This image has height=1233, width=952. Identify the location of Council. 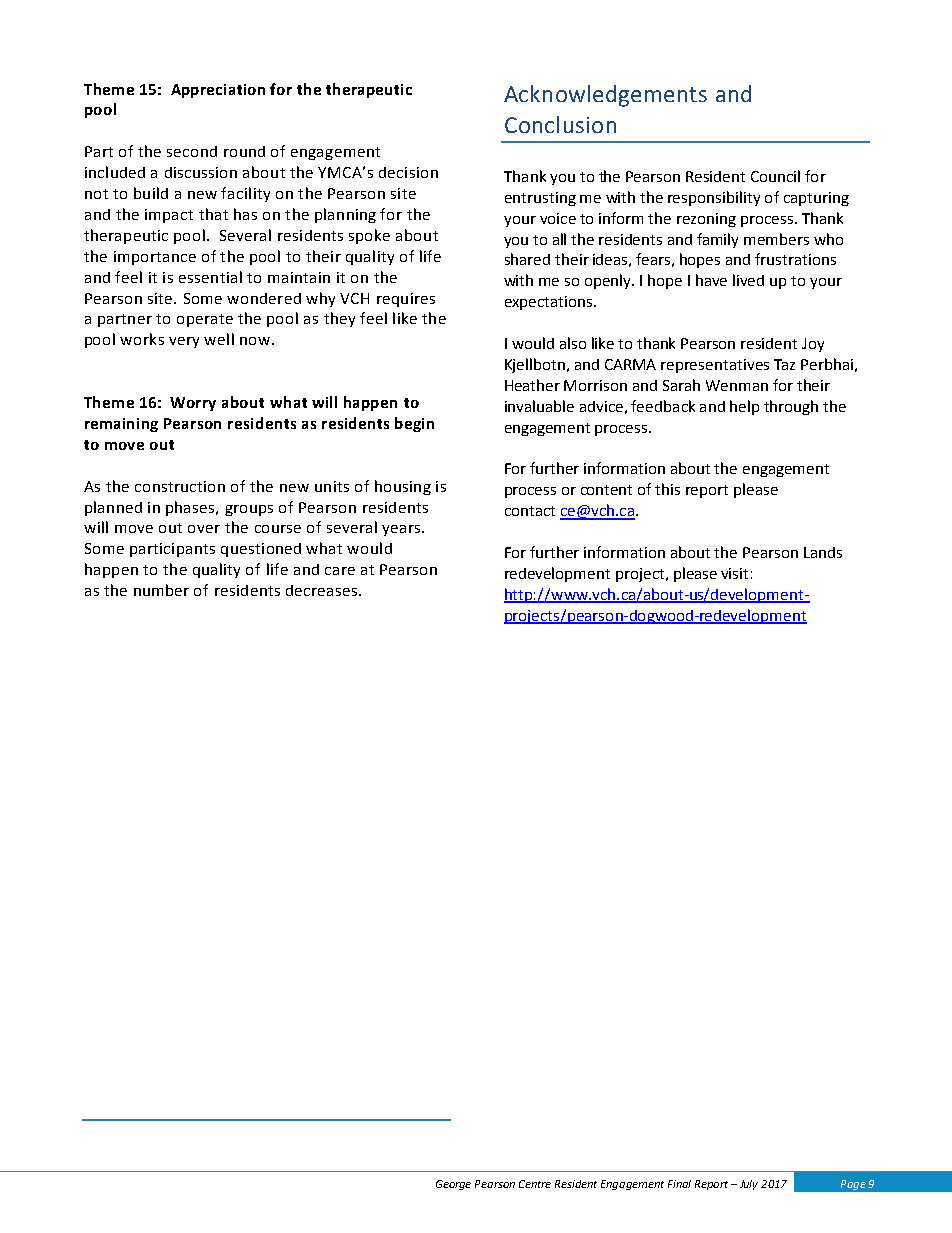
(775, 176).
